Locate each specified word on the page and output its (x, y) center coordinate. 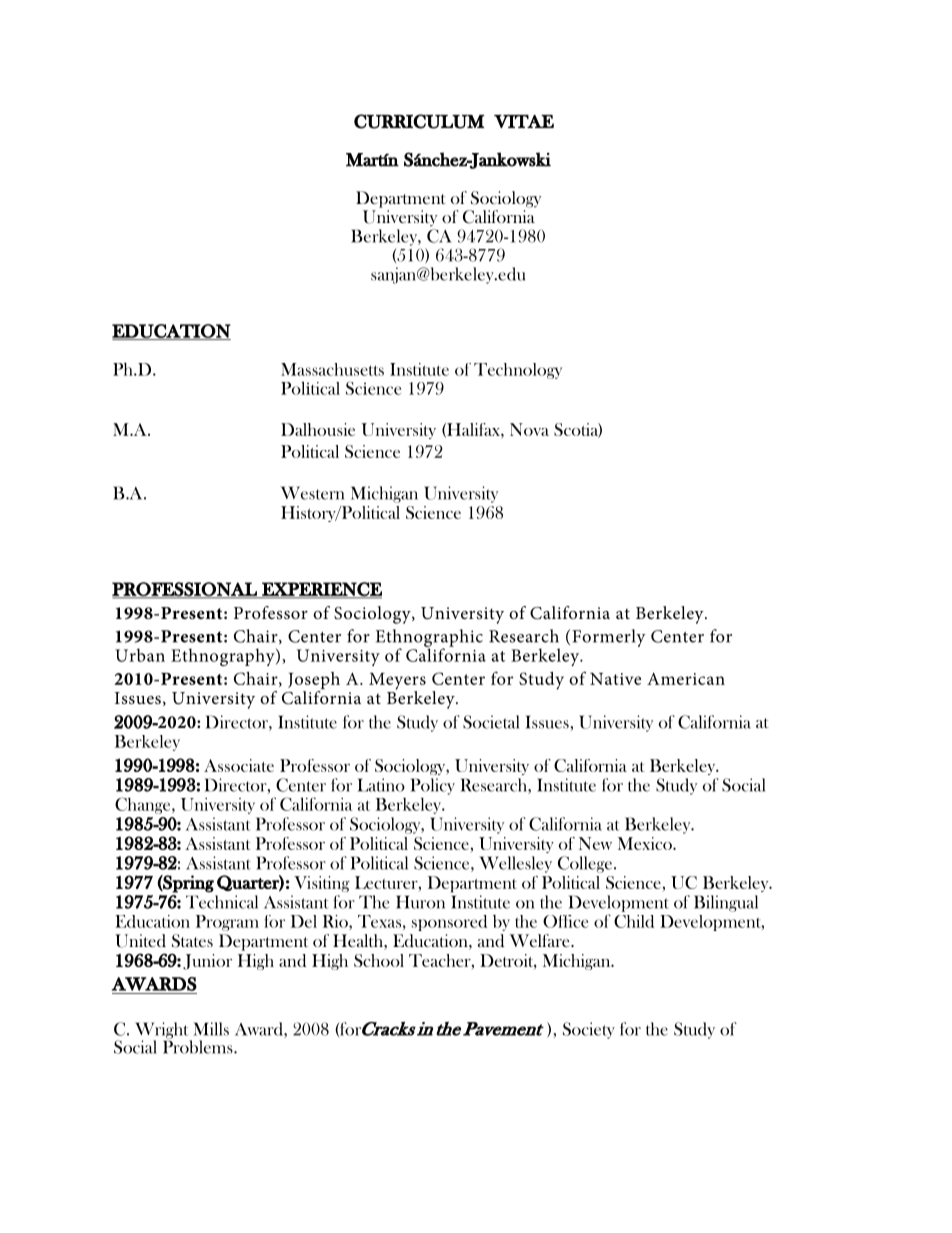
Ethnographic (429, 639)
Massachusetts (332, 369)
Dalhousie (318, 429)
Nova (529, 429)
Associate (239, 765)
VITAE (524, 121)
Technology (518, 371)
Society (589, 1030)
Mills (211, 1029)
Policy (432, 786)
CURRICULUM (419, 121)
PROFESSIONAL (185, 590)
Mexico (646, 843)
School (379, 960)
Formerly (609, 638)
